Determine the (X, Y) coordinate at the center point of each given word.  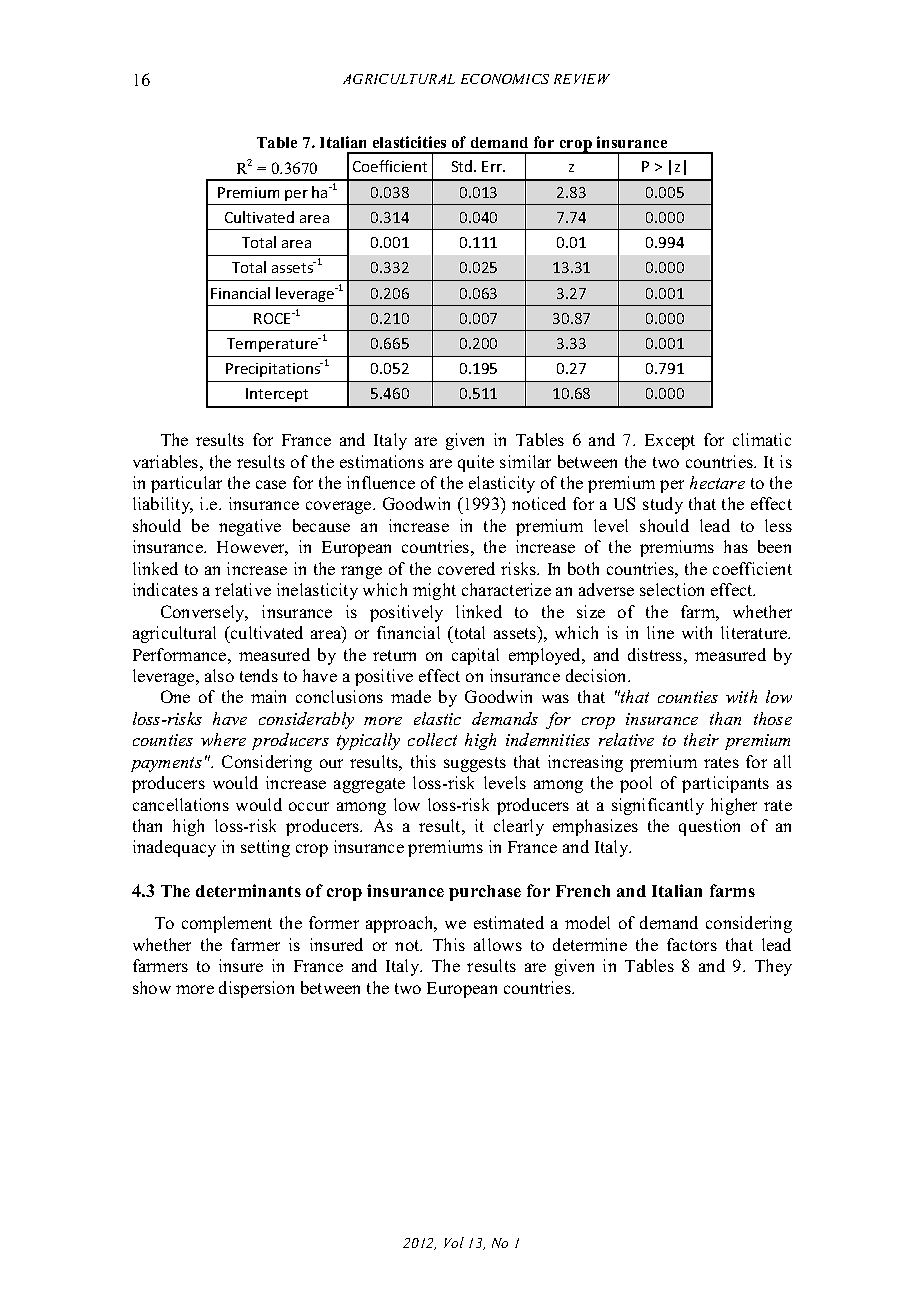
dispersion (256, 989)
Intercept (277, 395)
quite (476, 463)
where (223, 739)
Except (670, 442)
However (252, 548)
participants (725, 784)
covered (466, 568)
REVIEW (582, 79)
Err (493, 166)
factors (692, 944)
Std (463, 166)
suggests (475, 764)
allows (498, 944)
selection (672, 589)
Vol (454, 1242)
